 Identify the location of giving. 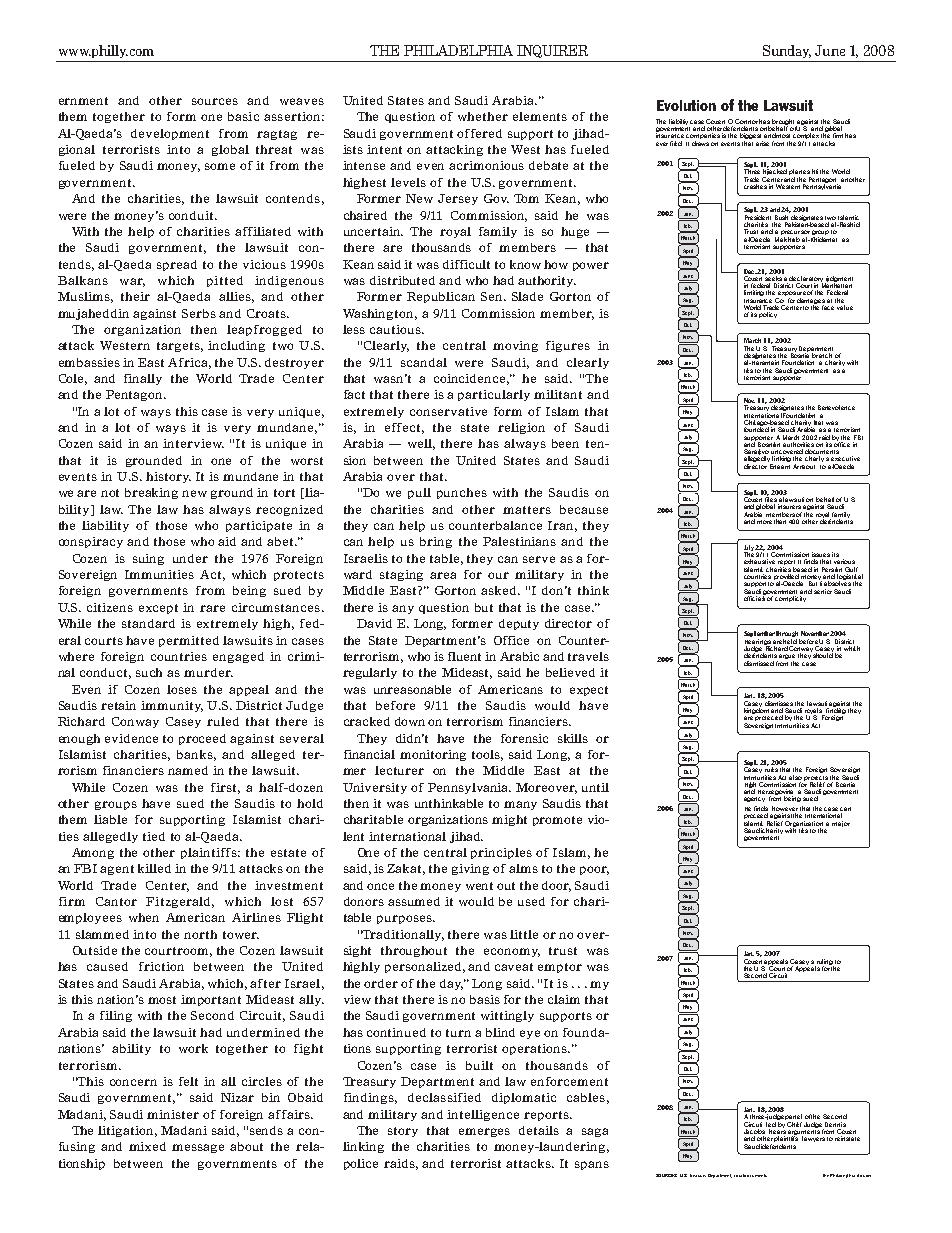
(470, 869).
